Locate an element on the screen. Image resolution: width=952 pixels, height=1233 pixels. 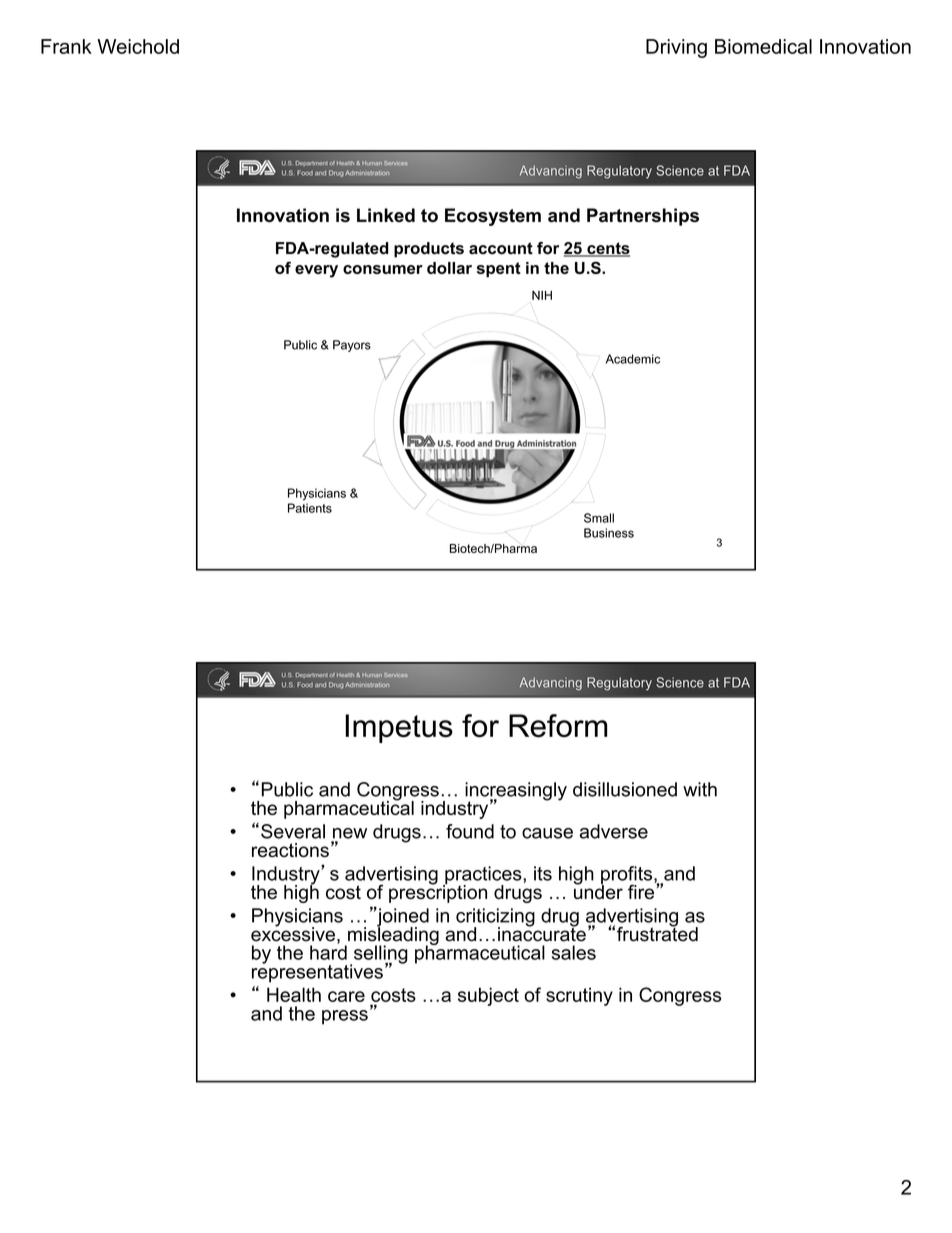
Linked is located at coordinates (386, 215).
